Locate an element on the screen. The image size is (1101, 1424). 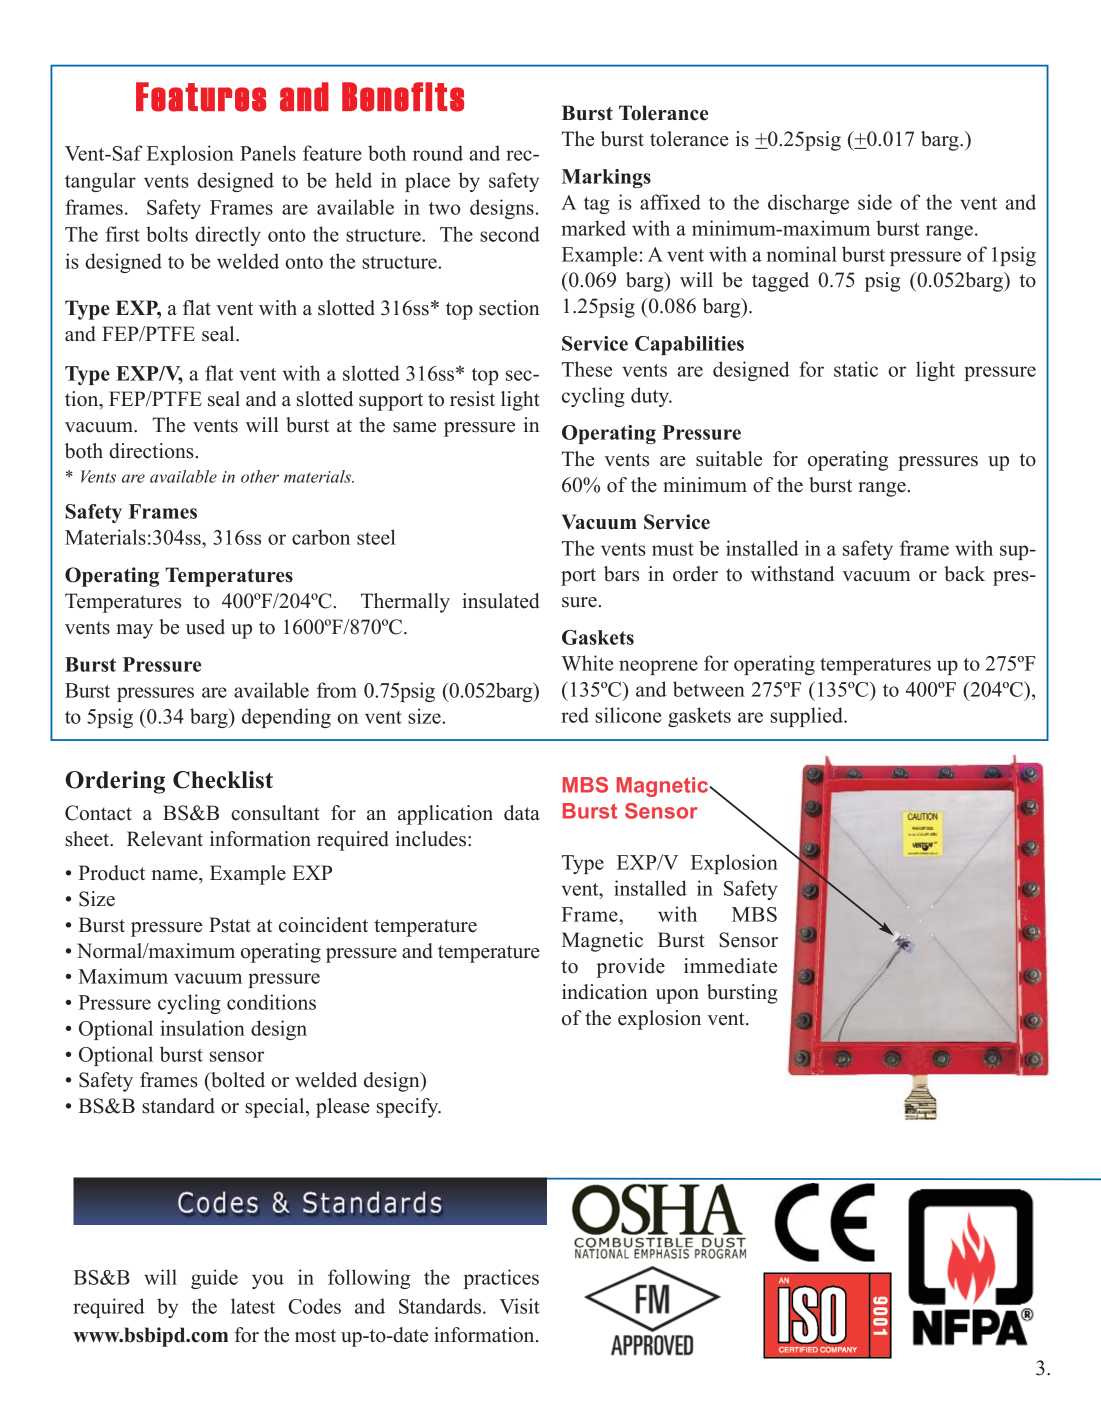
second is located at coordinates (510, 234).
